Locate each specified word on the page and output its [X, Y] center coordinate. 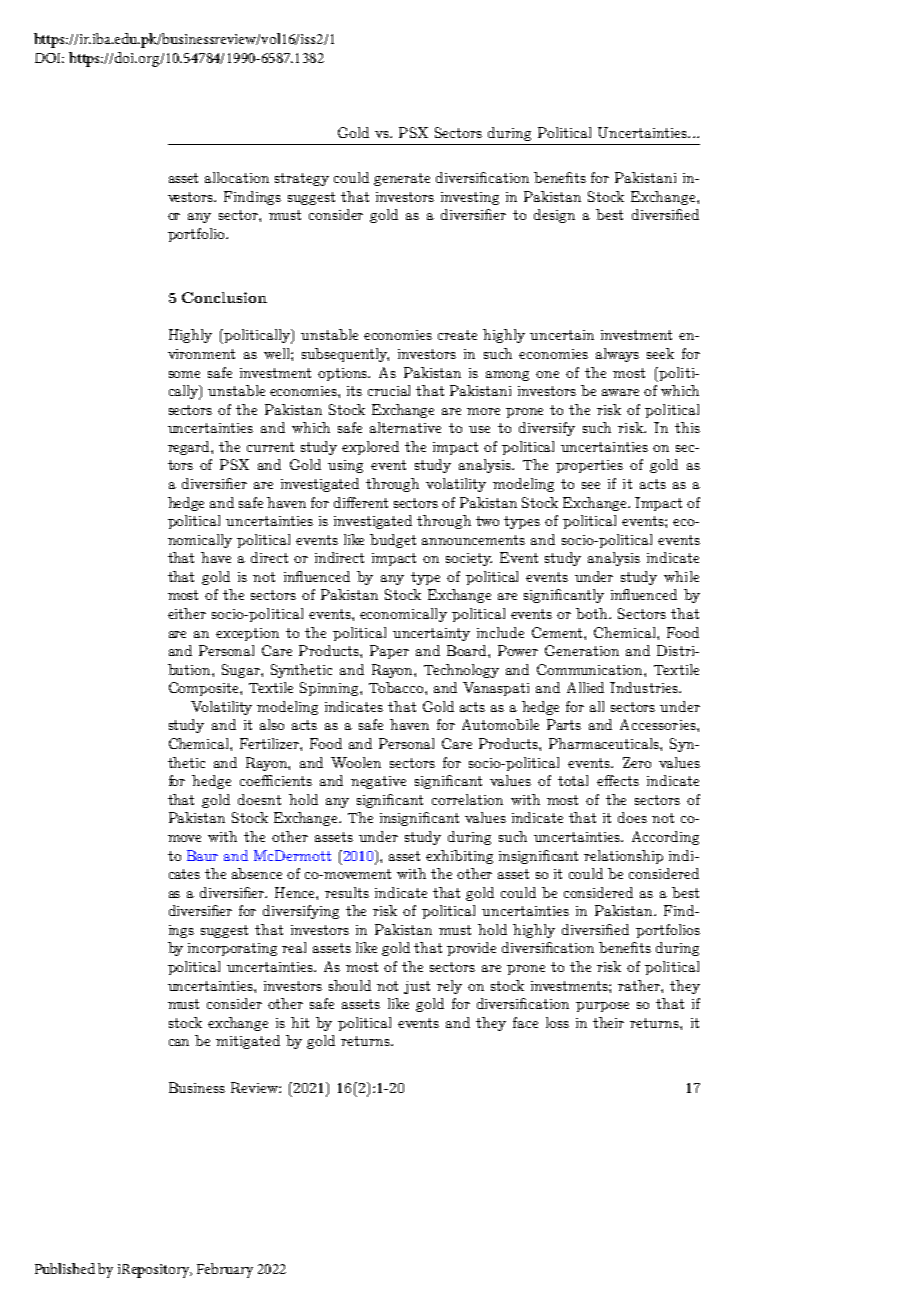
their [608, 1022]
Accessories [659, 724]
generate [402, 179]
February [225, 1270]
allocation [237, 177]
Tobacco [397, 687]
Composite [205, 689]
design [554, 216]
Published [65, 1268]
